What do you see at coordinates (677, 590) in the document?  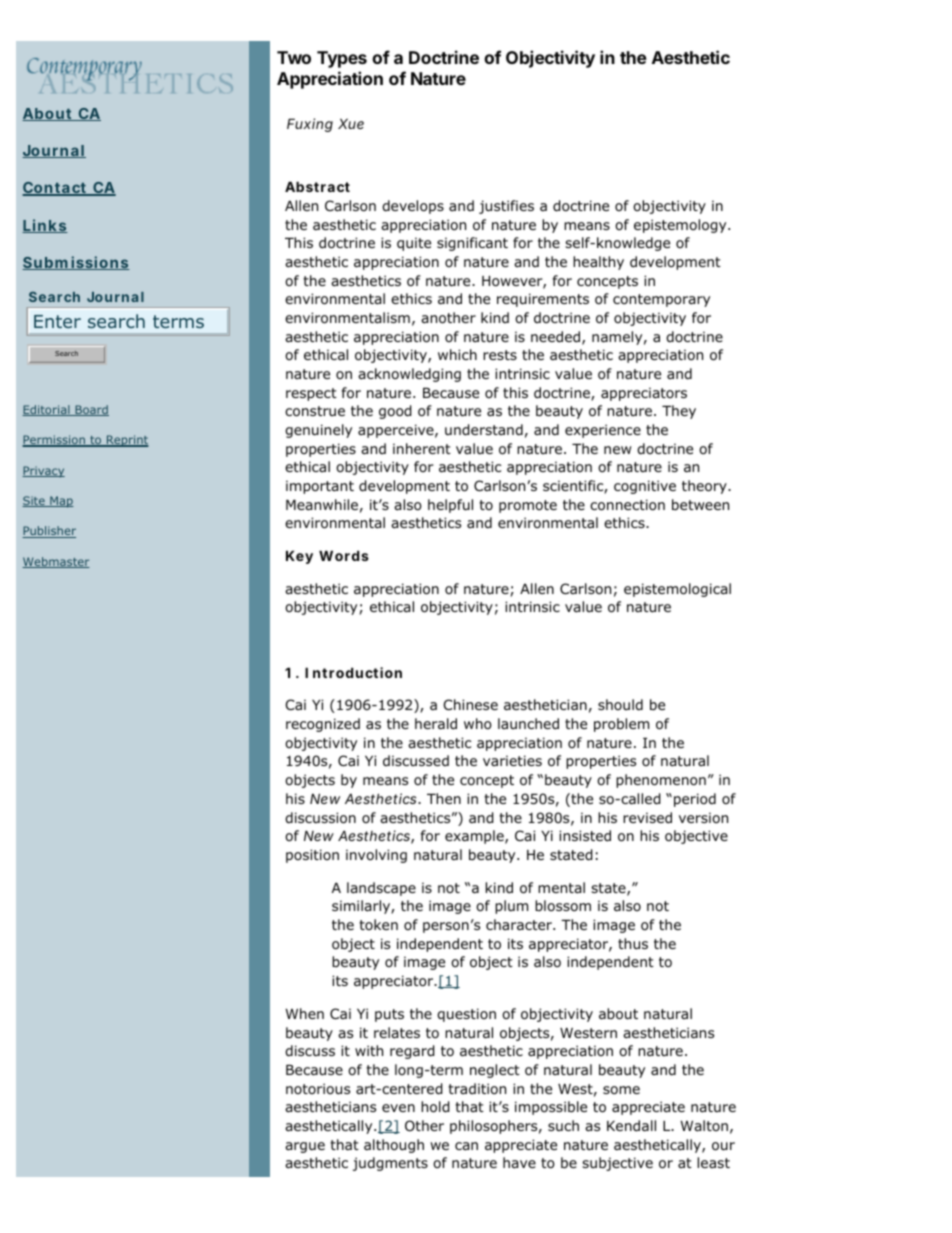 I see `epistemological` at bounding box center [677, 590].
